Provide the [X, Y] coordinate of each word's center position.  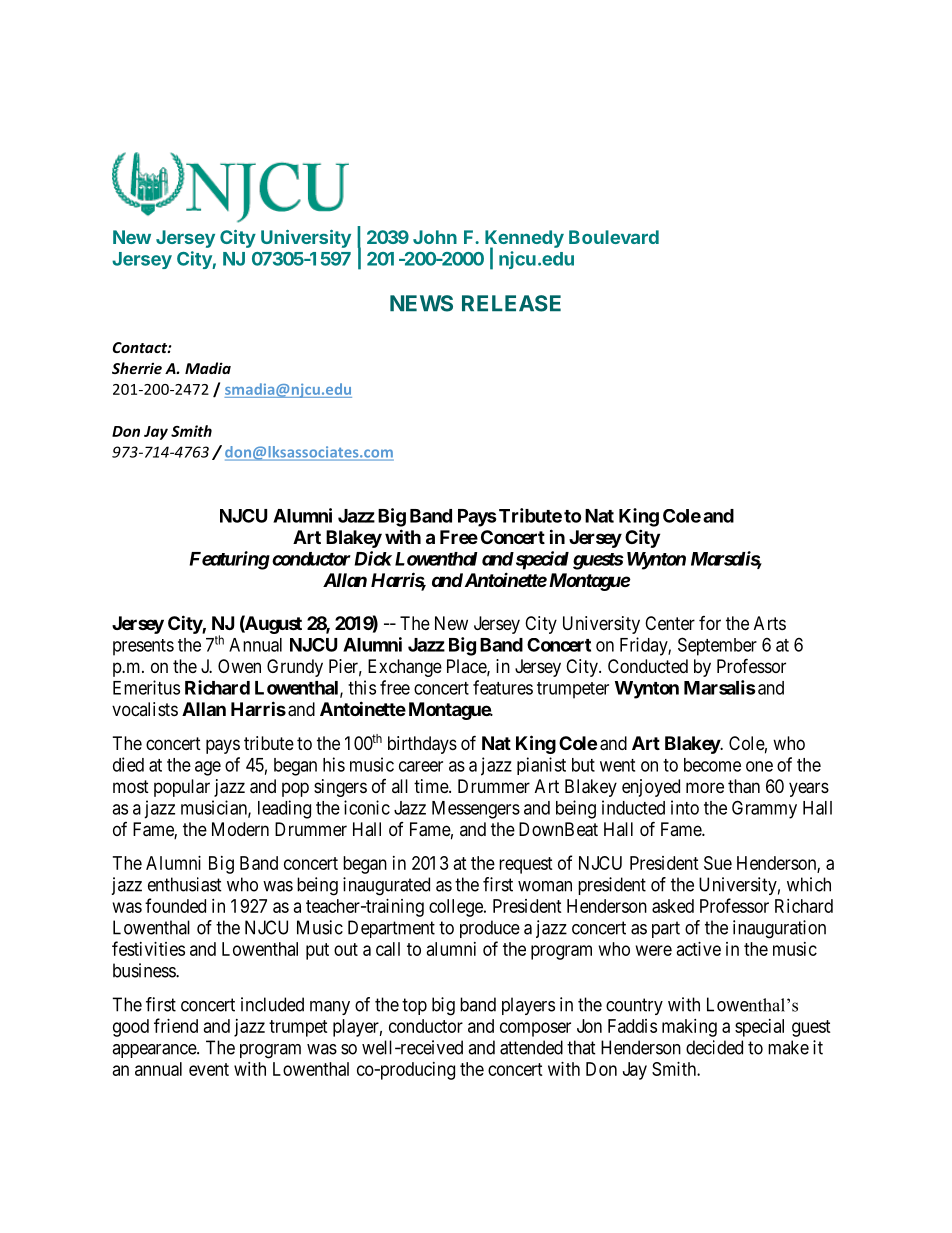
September [717, 646]
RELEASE [511, 303]
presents [143, 647]
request [526, 865]
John [435, 237]
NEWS [421, 303]
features [503, 687]
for [710, 623]
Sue [718, 863]
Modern [240, 829]
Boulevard [614, 237]
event [209, 1069]
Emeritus [146, 687]
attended [531, 1047]
